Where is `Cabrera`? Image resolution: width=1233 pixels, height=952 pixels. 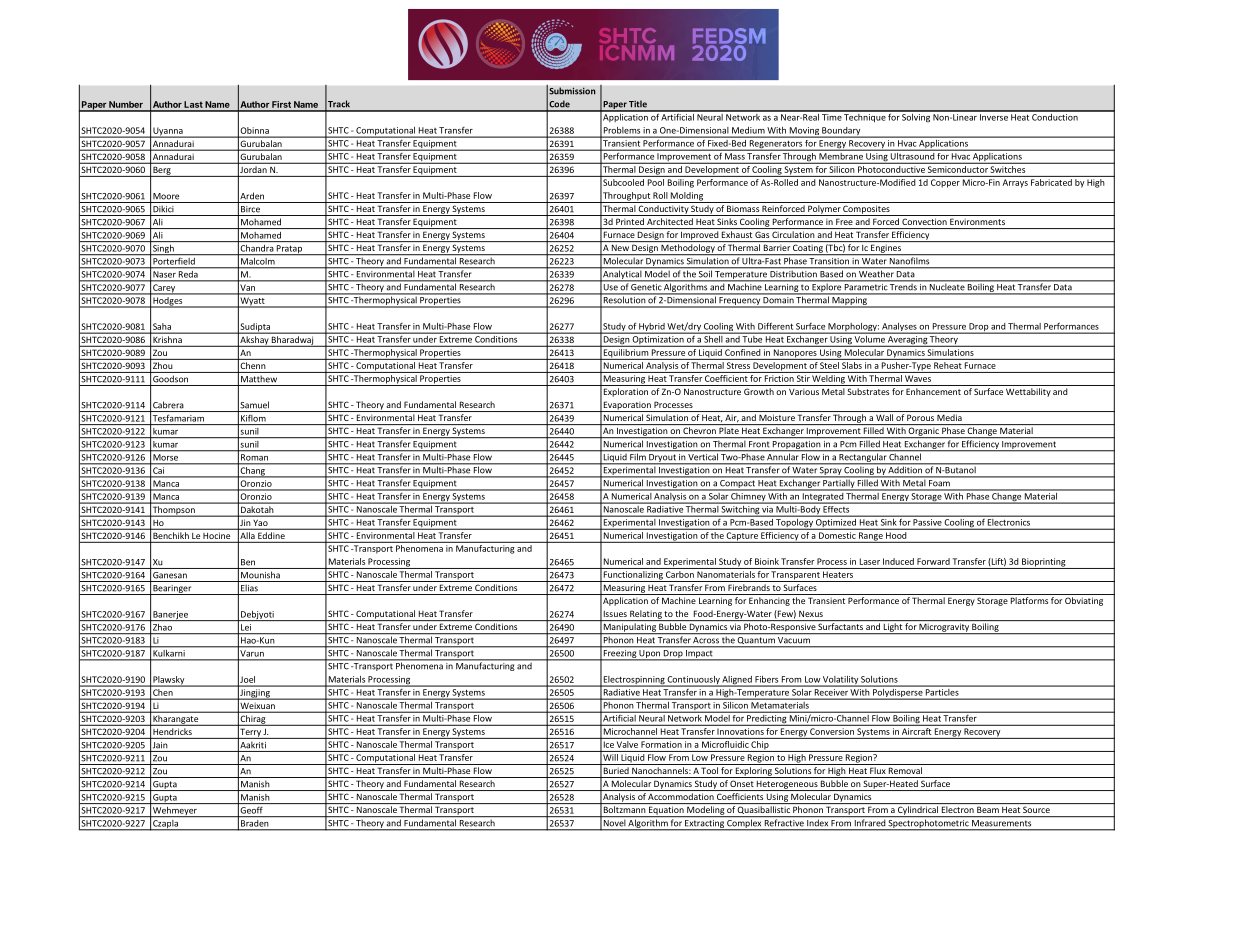
Cabrera is located at coordinates (168, 405).
